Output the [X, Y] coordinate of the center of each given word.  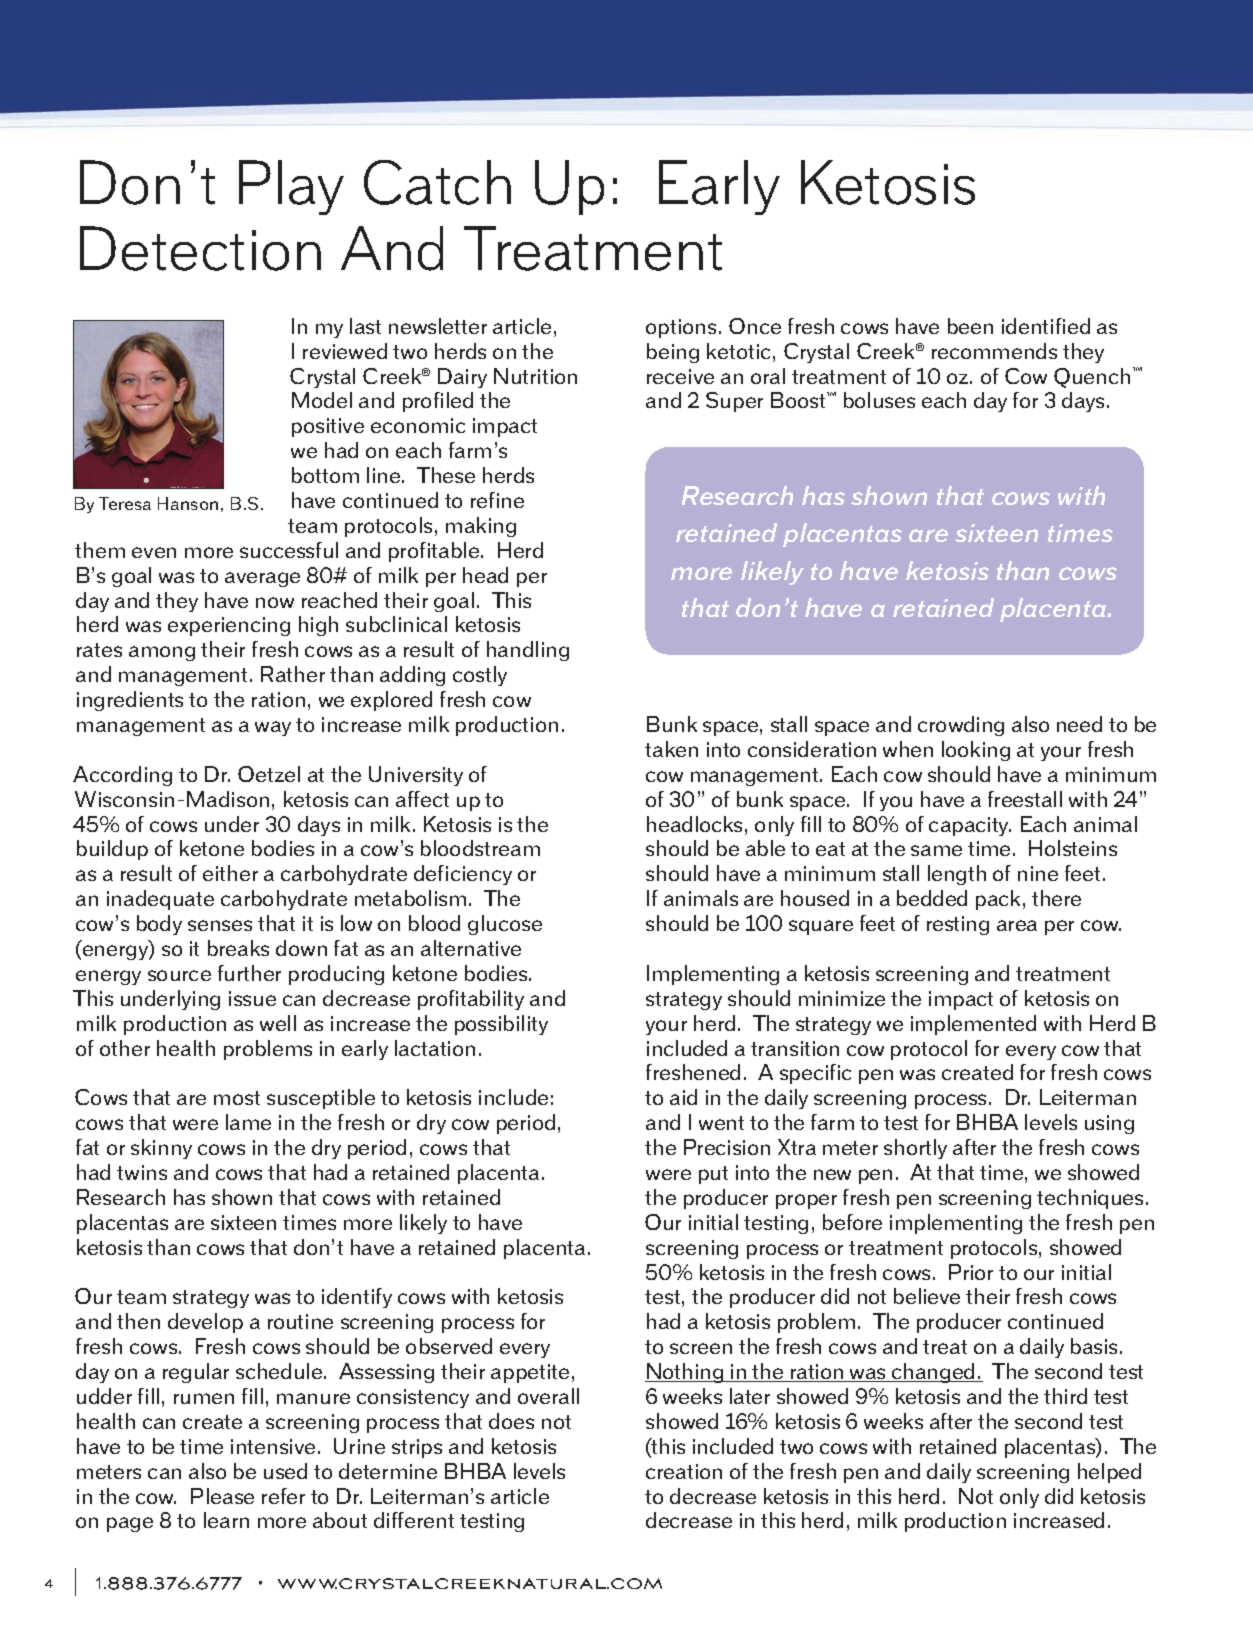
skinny [161, 1149]
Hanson [188, 503]
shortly [915, 1149]
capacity [970, 826]
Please [222, 1496]
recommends [994, 351]
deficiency [463, 875]
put [713, 1175]
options [681, 328]
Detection [200, 248]
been [970, 326]
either [230, 873]
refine [497, 500]
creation [684, 1471]
